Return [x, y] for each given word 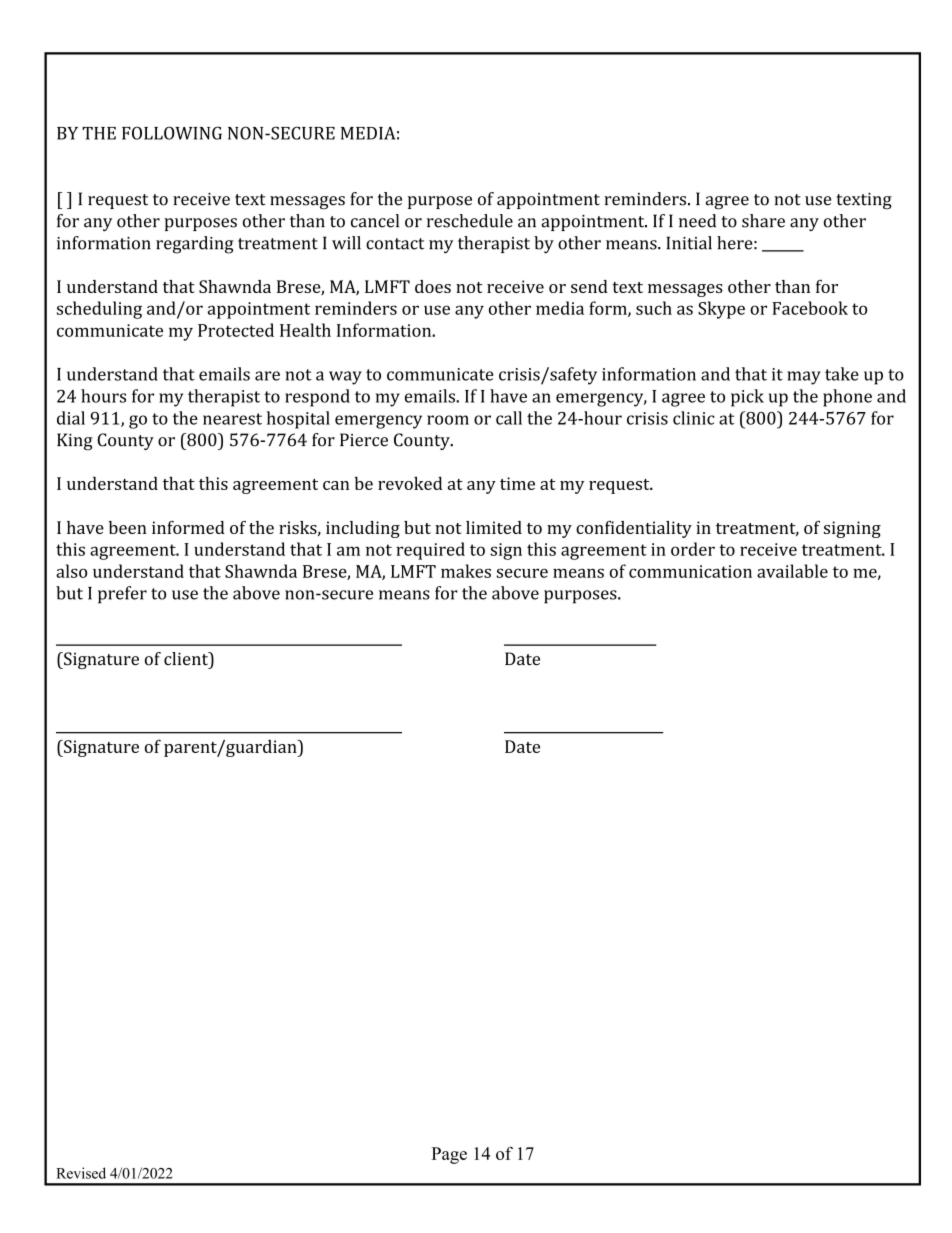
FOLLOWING [172, 133]
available [792, 571]
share [763, 221]
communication [690, 571]
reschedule [470, 221]
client [187, 659]
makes [466, 571]
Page [449, 1155]
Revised [81, 1173]
